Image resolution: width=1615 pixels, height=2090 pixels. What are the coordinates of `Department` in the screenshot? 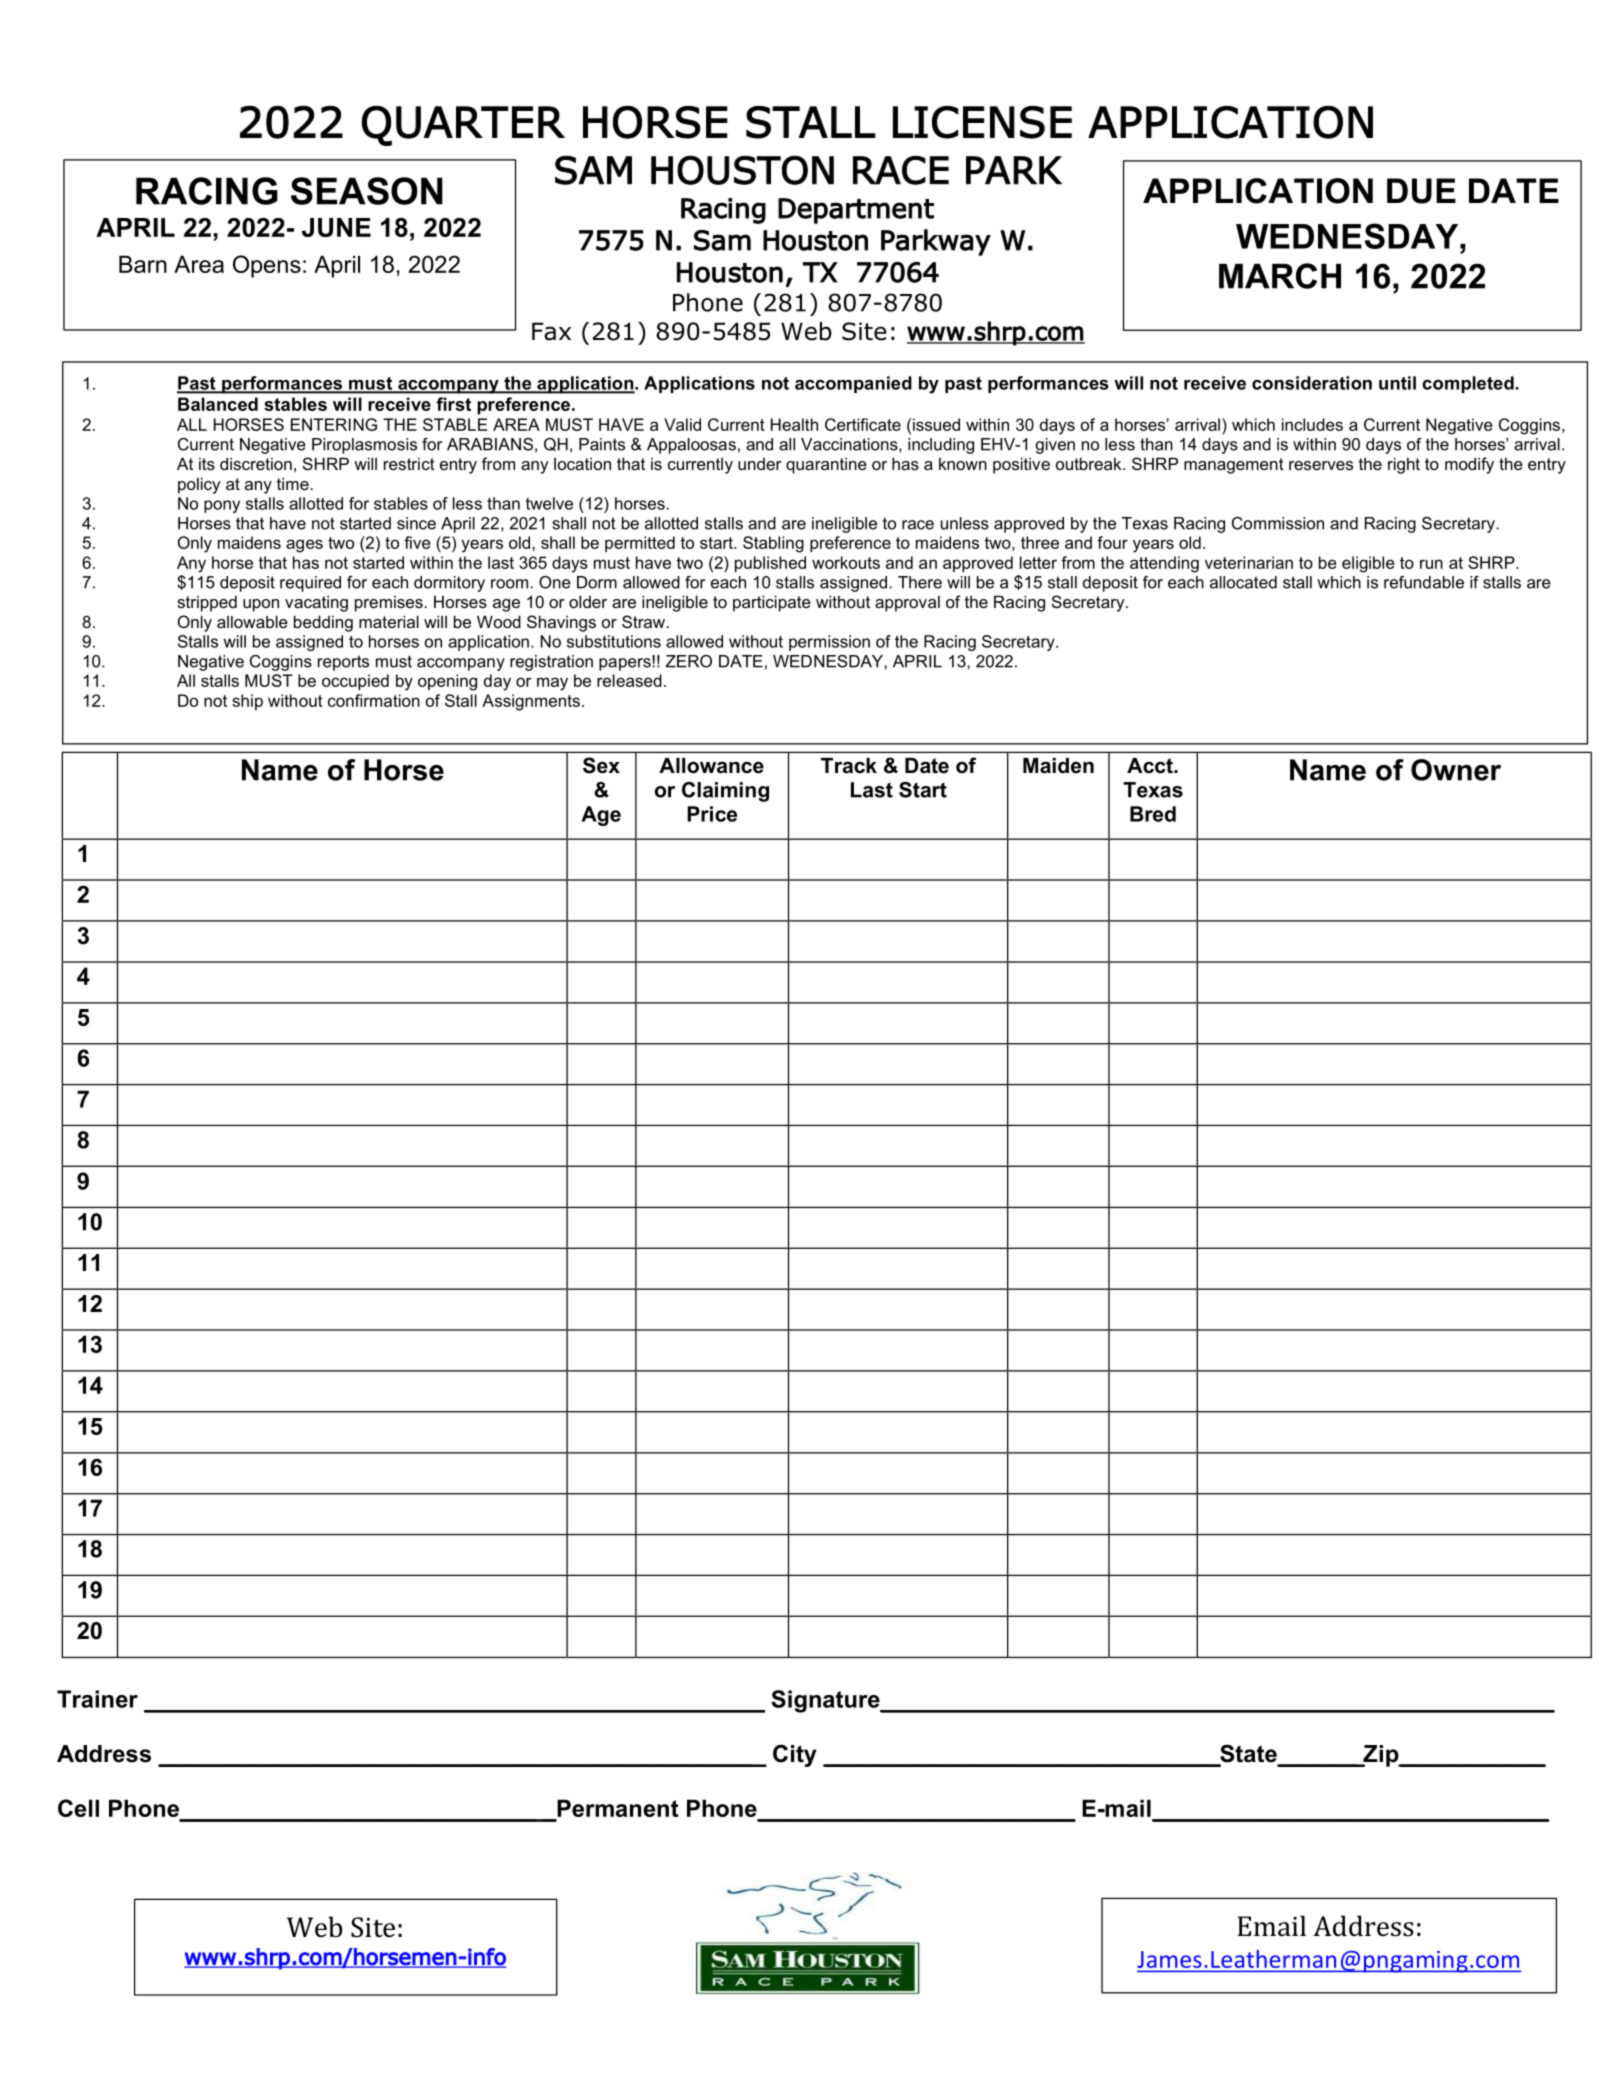 It's located at (856, 211).
